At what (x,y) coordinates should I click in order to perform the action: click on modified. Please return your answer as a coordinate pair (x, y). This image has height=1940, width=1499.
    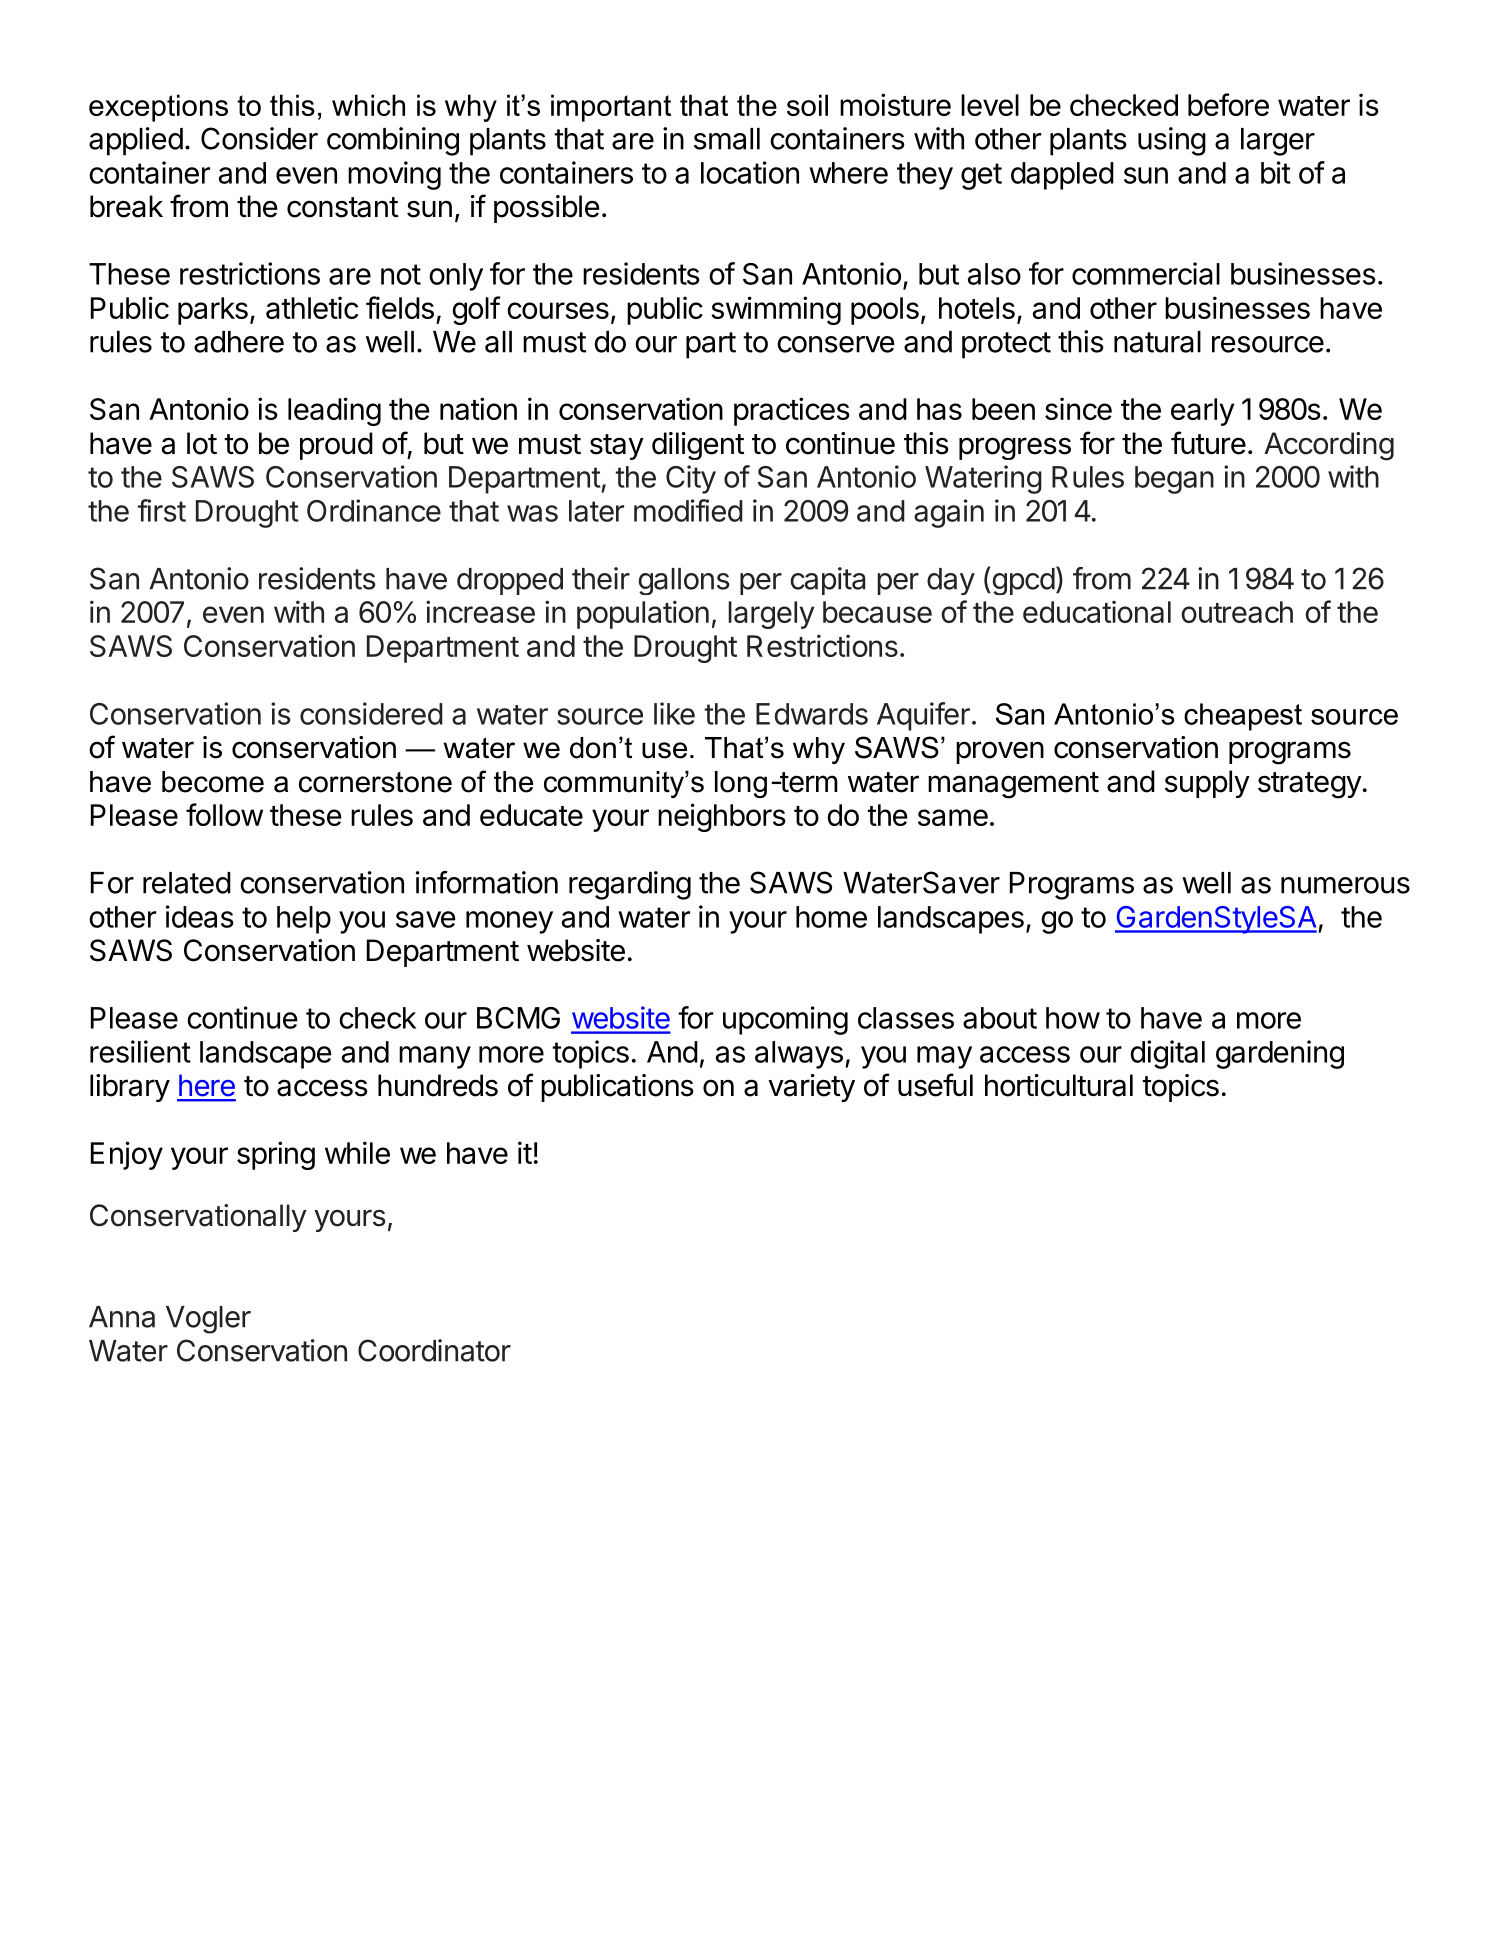
    Looking at the image, I should click on (688, 510).
